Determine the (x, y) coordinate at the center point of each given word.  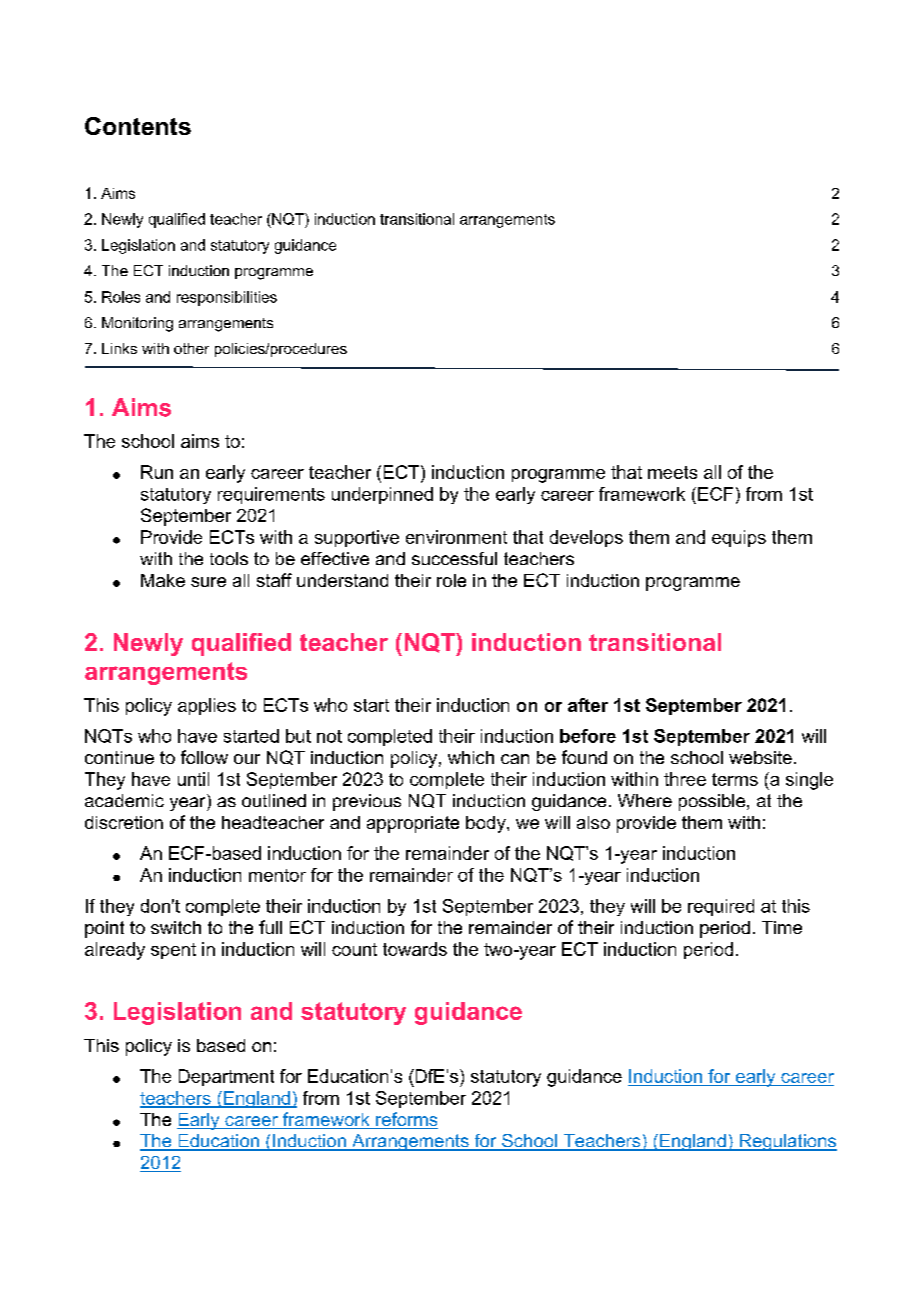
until (193, 779)
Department (226, 1077)
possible (713, 802)
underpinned (382, 495)
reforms (406, 1120)
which (471, 757)
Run (157, 472)
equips (739, 538)
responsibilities (227, 298)
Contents (138, 126)
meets (672, 472)
